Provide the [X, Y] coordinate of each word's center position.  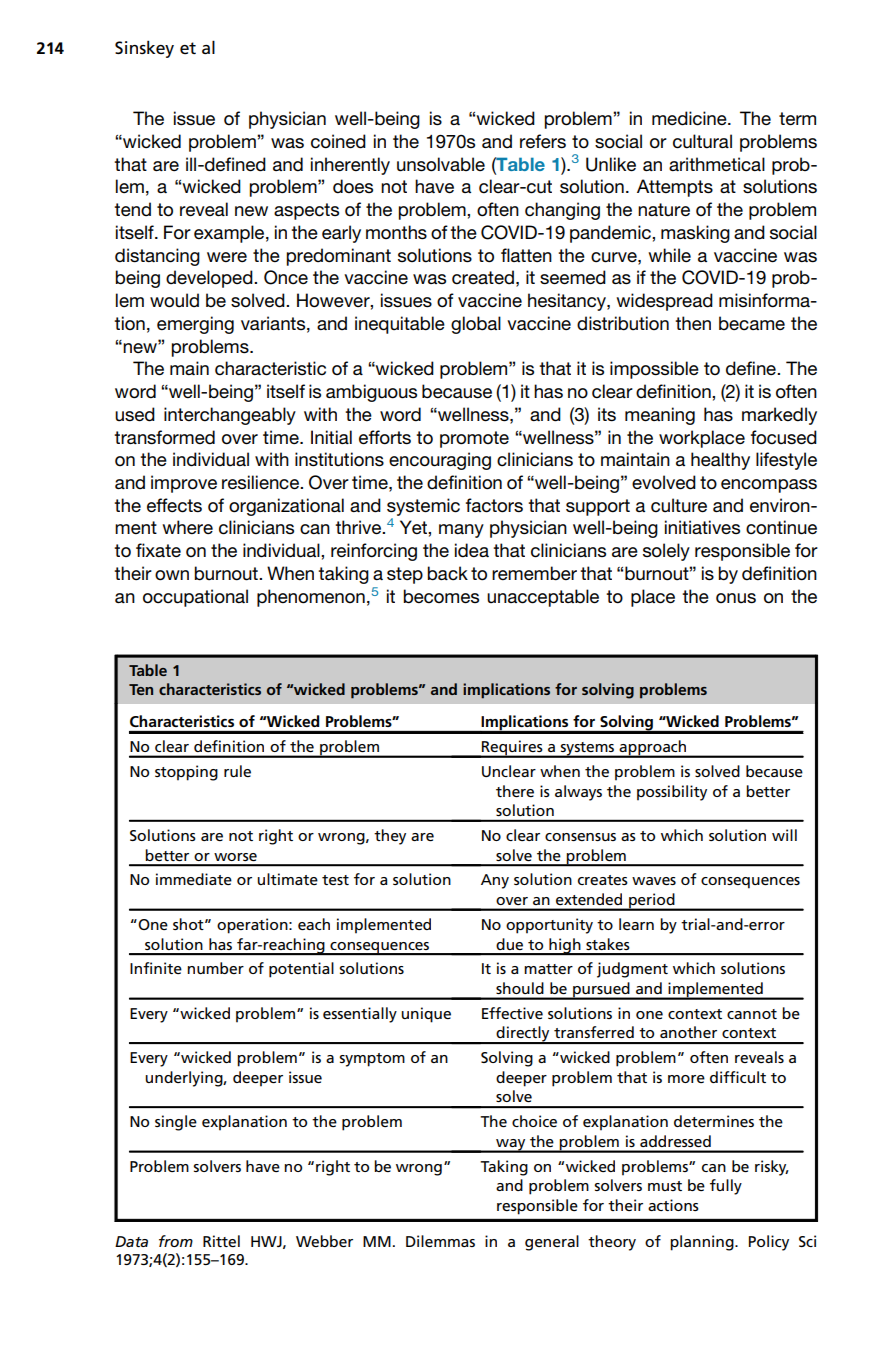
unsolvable [441, 164]
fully [726, 1187]
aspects [306, 211]
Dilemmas [440, 1241]
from [176, 1241]
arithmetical [717, 164]
